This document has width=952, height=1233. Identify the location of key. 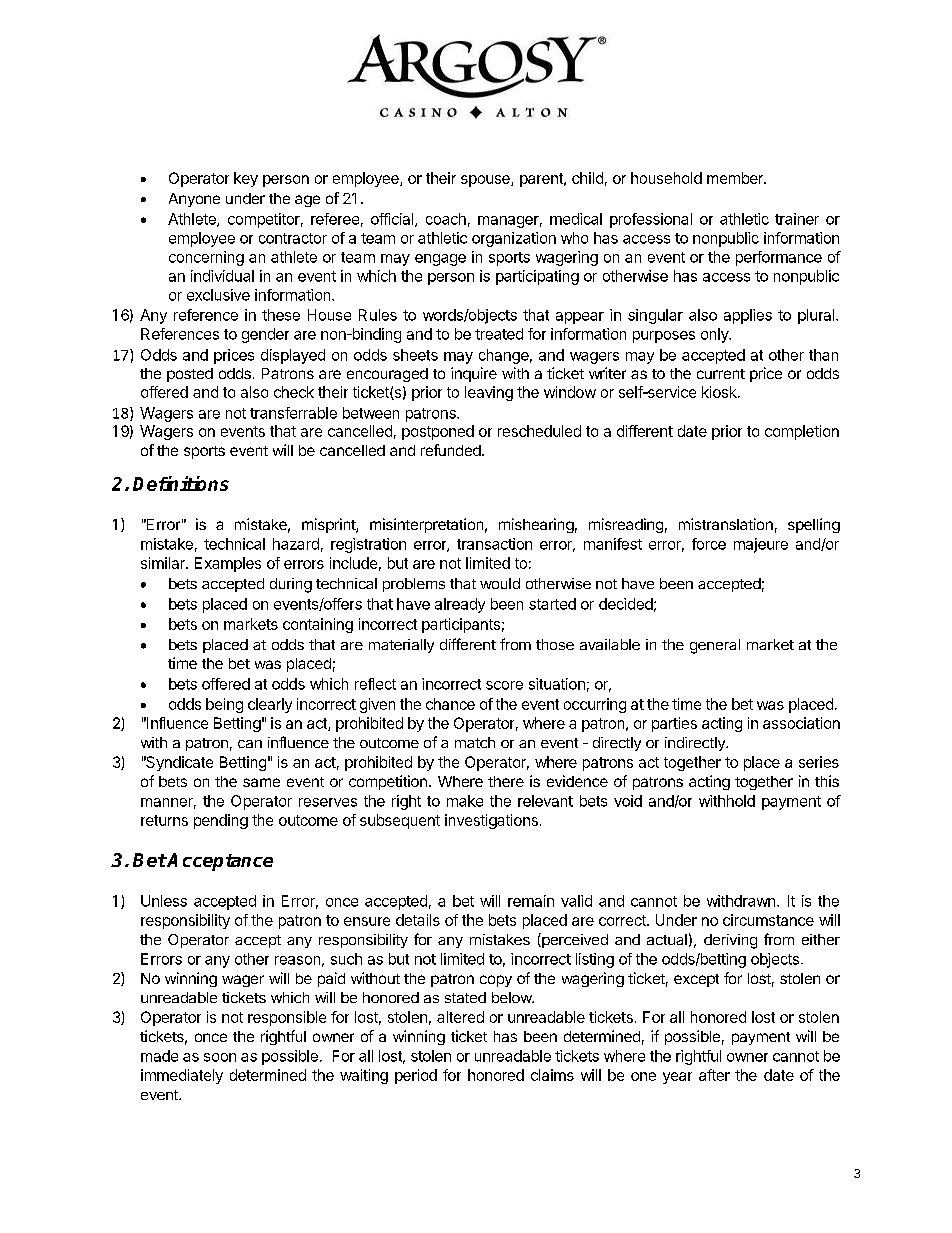
(246, 179).
